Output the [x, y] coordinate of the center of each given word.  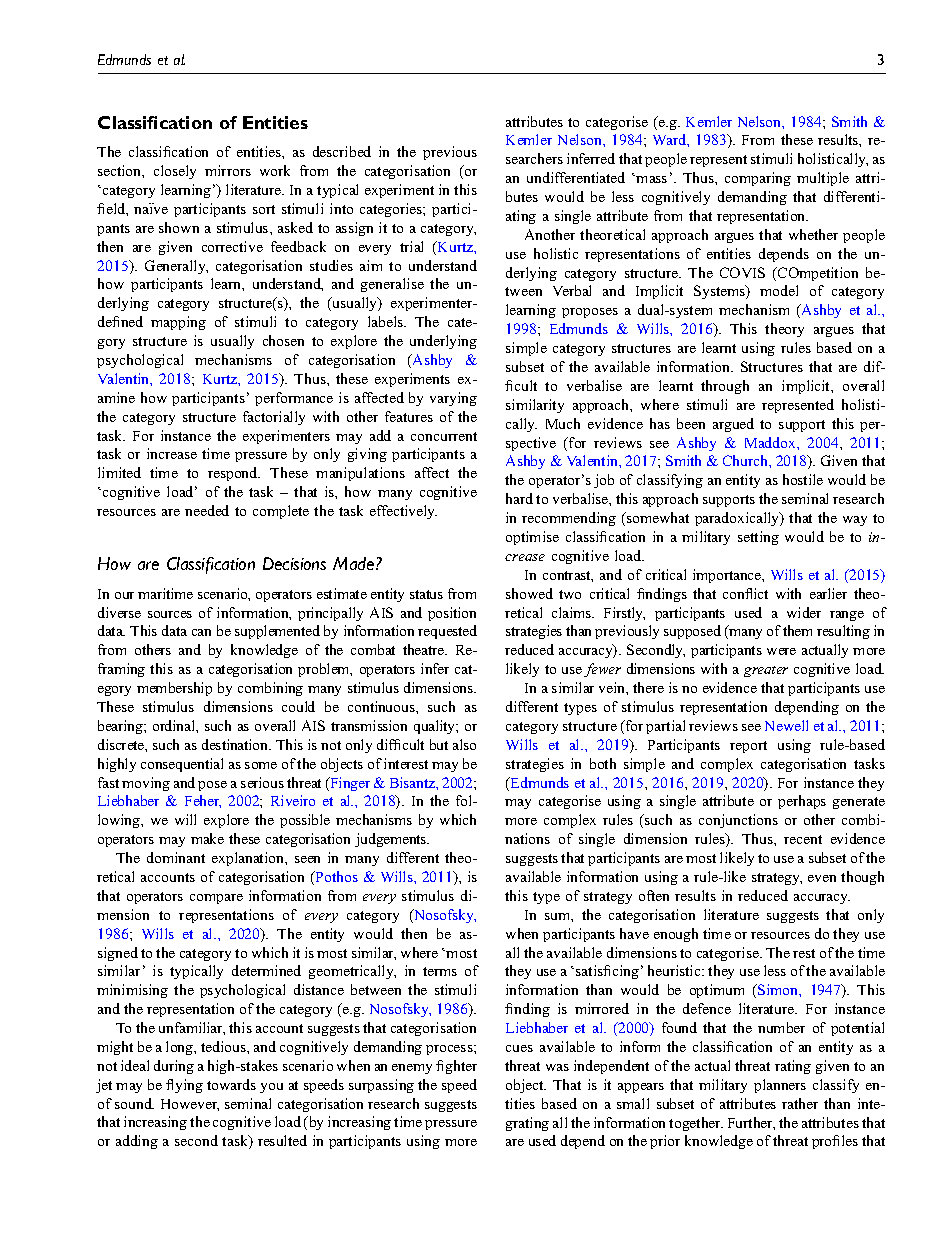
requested [447, 632]
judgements [392, 840]
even [822, 878]
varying [453, 399]
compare [216, 899]
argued [733, 425]
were [781, 651]
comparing [758, 179]
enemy [412, 1069]
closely [175, 172]
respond [234, 474]
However [190, 1105]
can [201, 632]
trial [411, 246]
